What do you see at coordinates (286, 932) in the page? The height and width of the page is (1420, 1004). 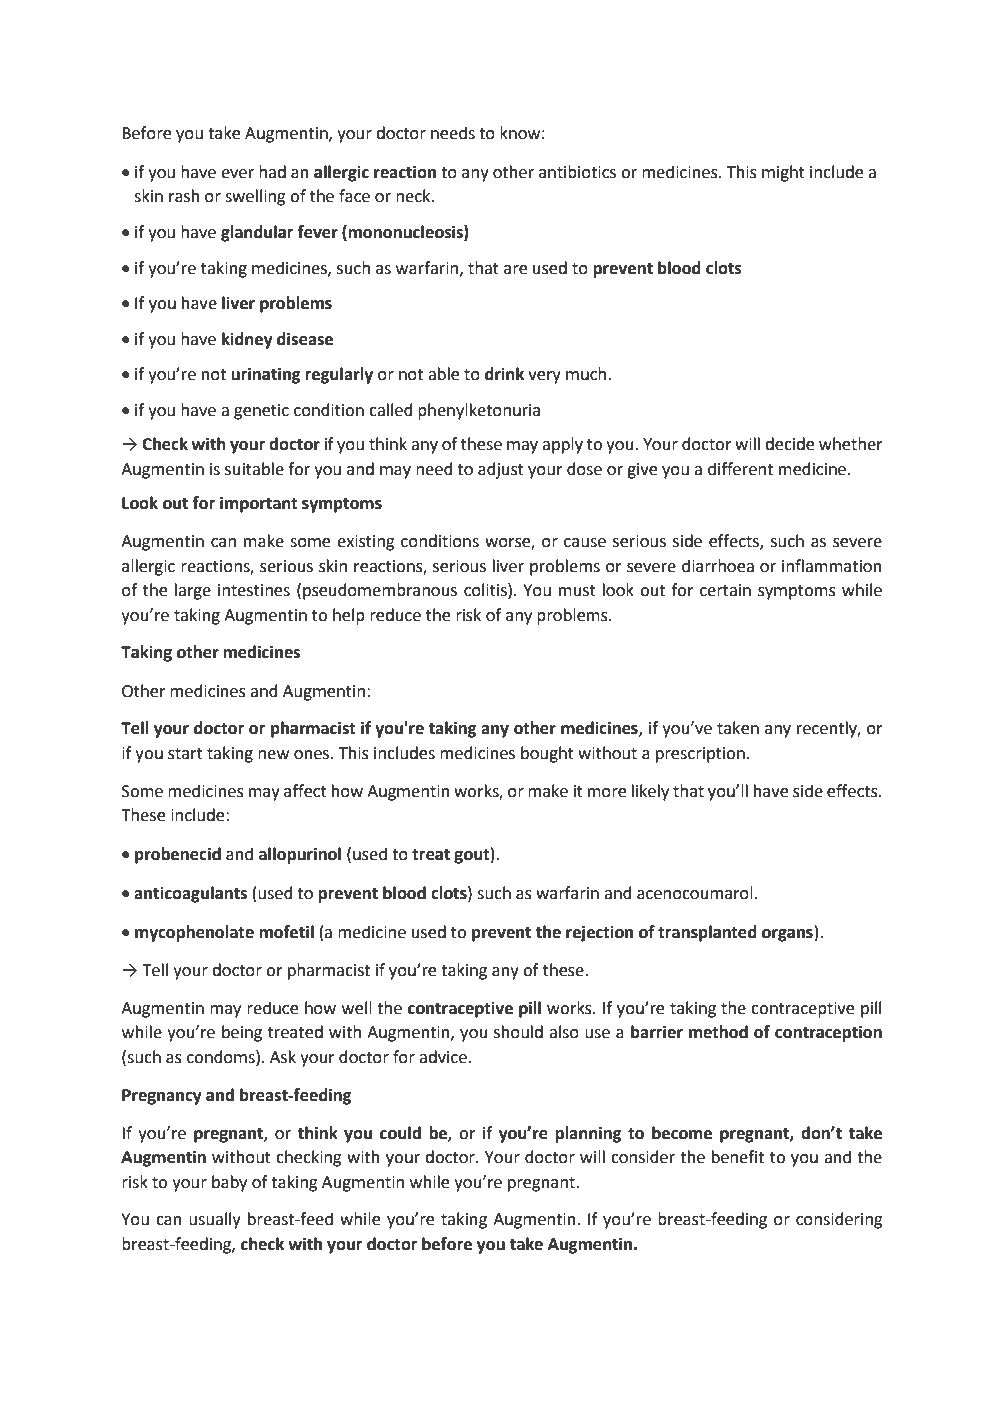 I see `mofetil` at bounding box center [286, 932].
